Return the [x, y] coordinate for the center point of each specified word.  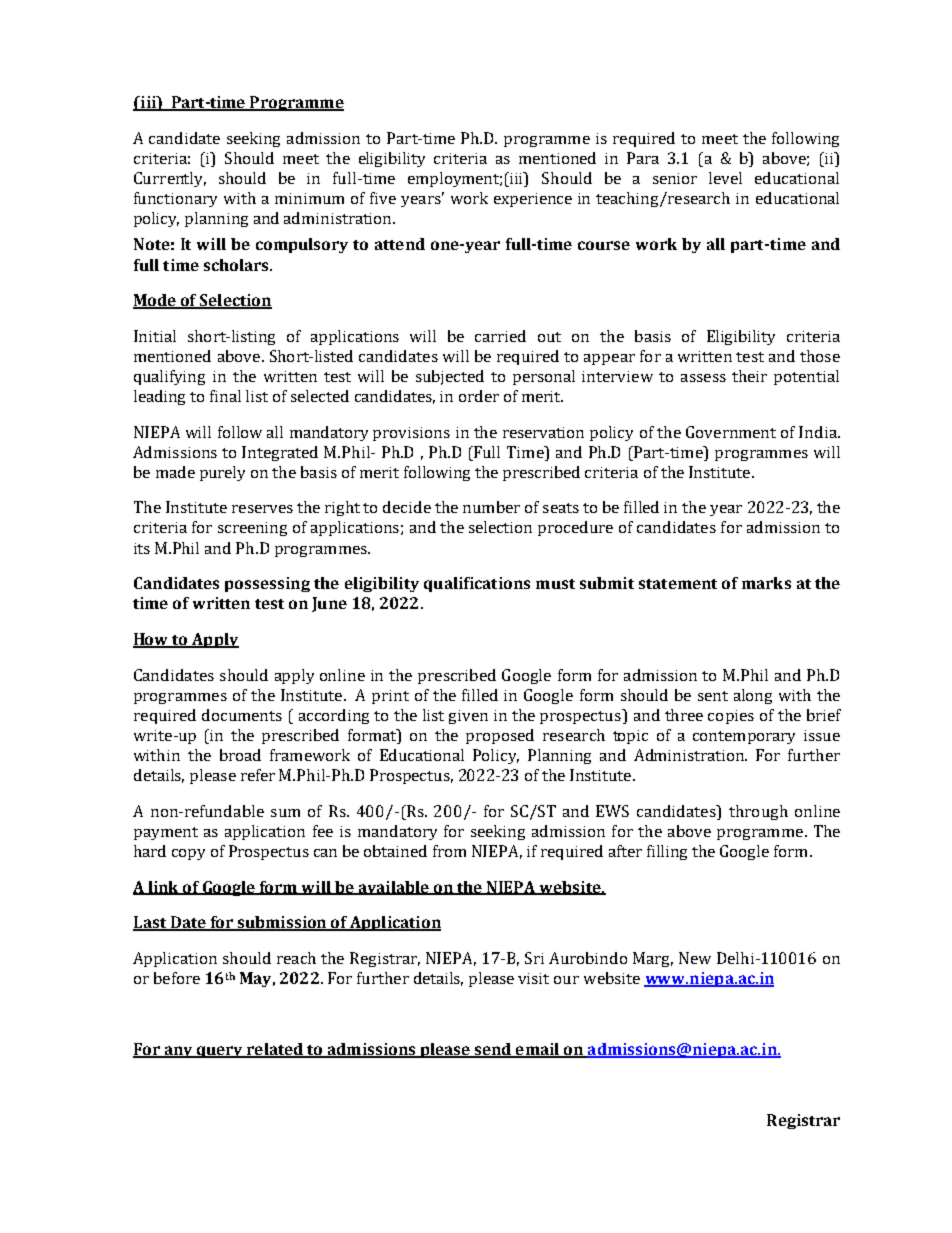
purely [222, 473]
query [220, 1052]
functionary [175, 199]
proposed [500, 736]
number [491, 507]
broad [240, 755]
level [725, 178]
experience [533, 200]
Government [731, 432]
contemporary [744, 737]
